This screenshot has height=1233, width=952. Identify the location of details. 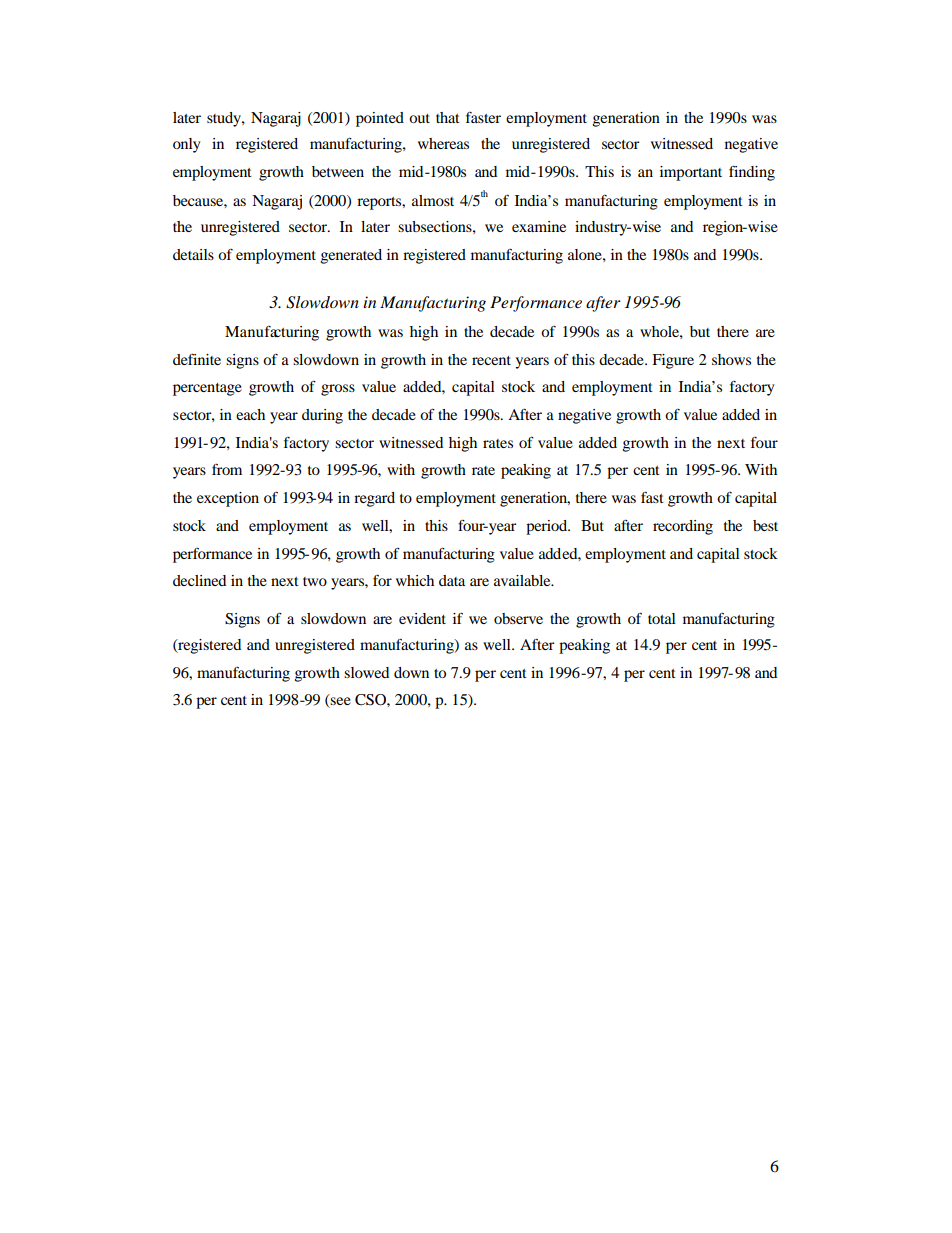
(193, 254).
